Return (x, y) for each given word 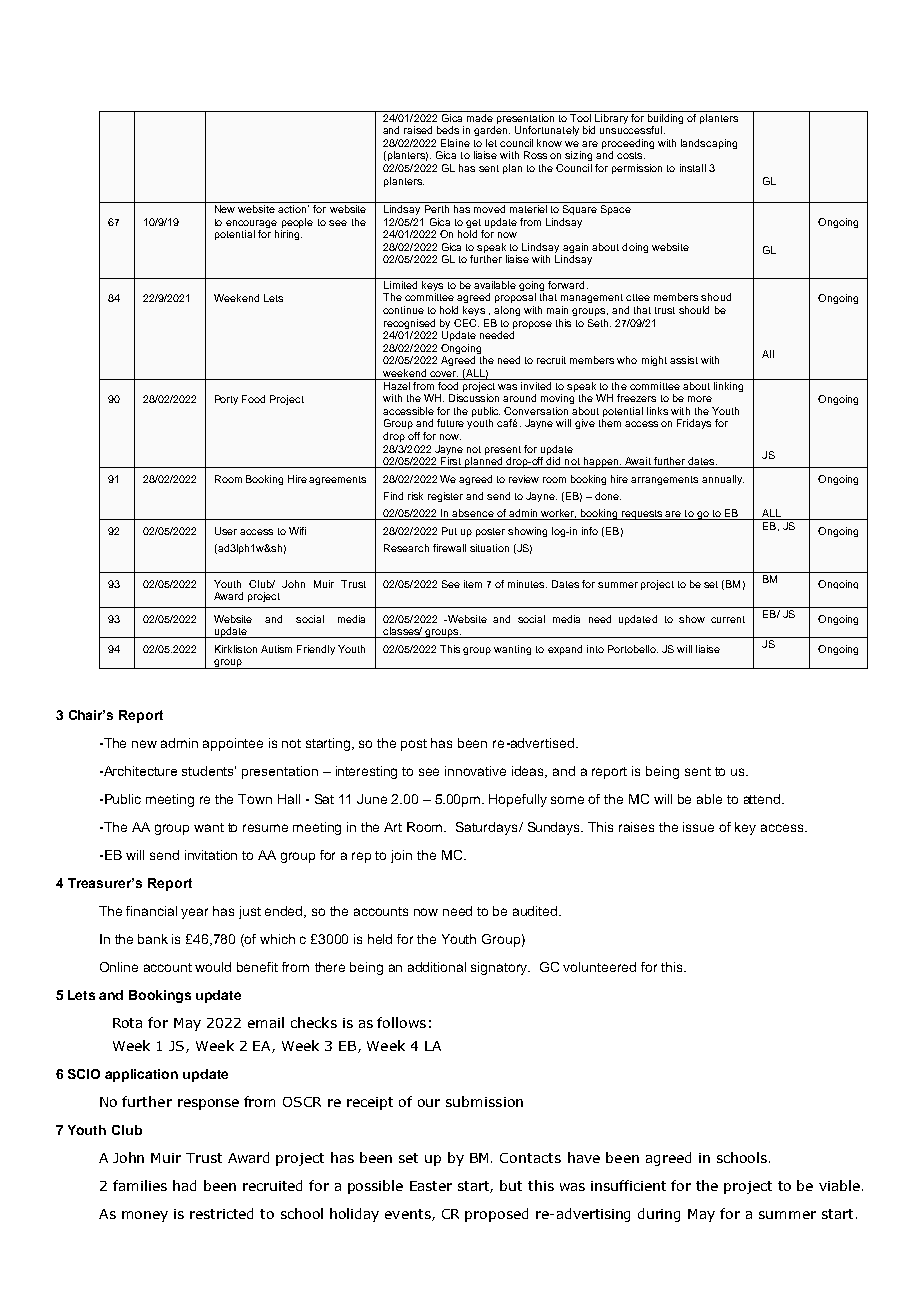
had (184, 1185)
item (473, 584)
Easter (431, 1186)
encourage (251, 225)
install (693, 168)
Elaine (455, 143)
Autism (276, 649)
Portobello (633, 649)
